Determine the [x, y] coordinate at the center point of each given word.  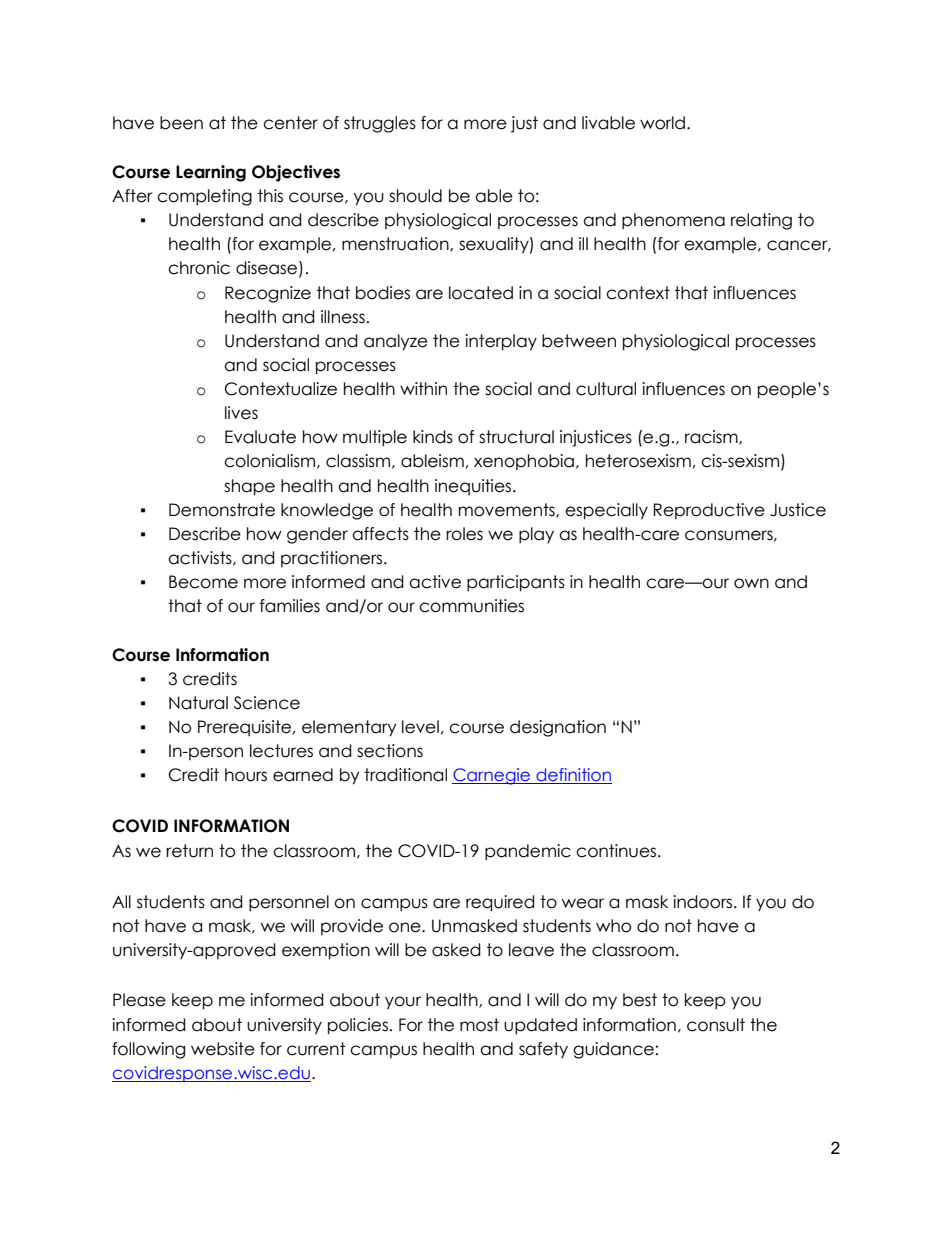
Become [203, 582]
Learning [211, 173]
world [662, 123]
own [751, 583]
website [223, 1049]
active [435, 582]
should [415, 196]
